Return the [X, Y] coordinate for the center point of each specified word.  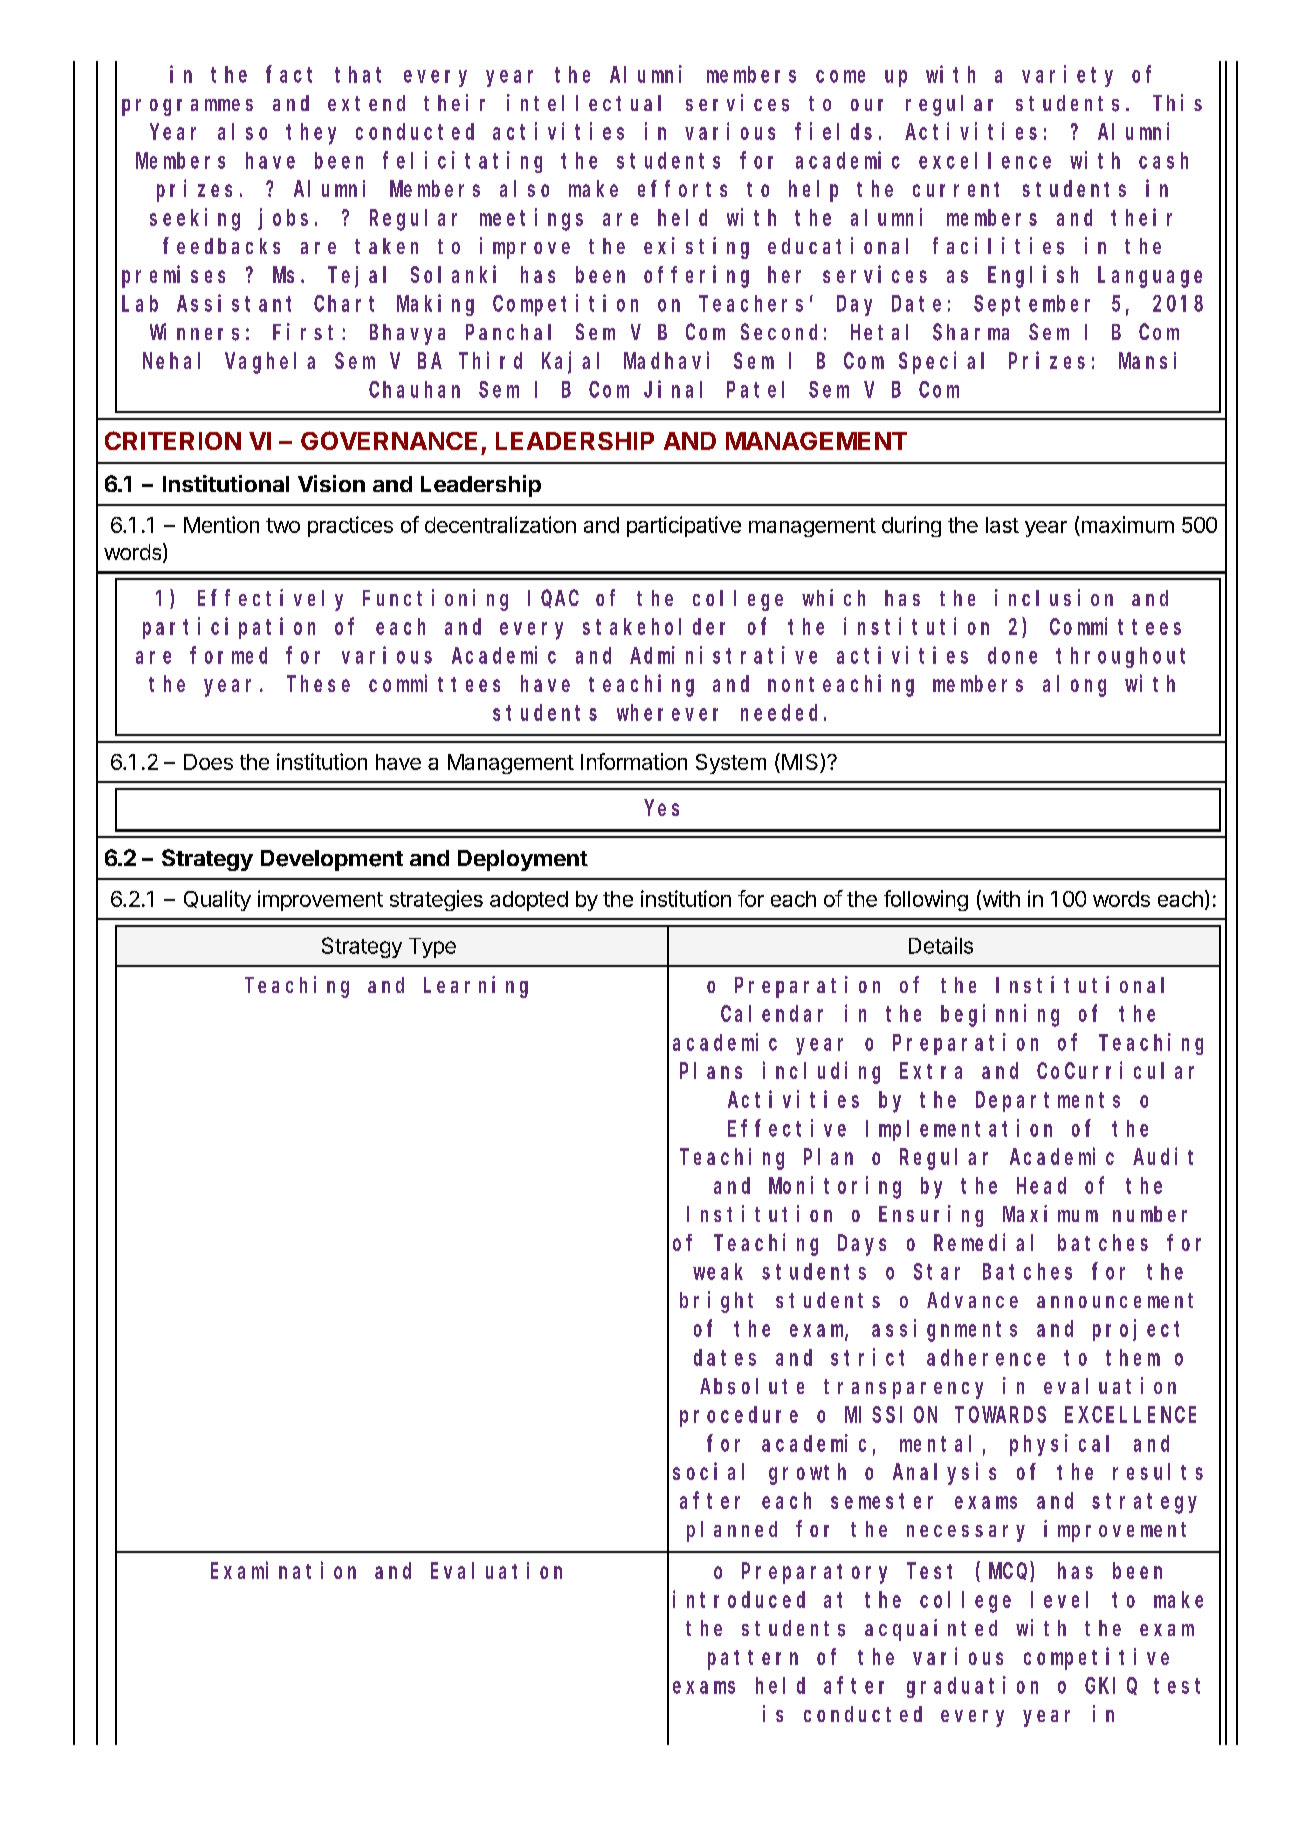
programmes [187, 107]
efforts [682, 188]
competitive [1096, 1658]
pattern [753, 1660]
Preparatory [814, 1573]
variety [1067, 76]
